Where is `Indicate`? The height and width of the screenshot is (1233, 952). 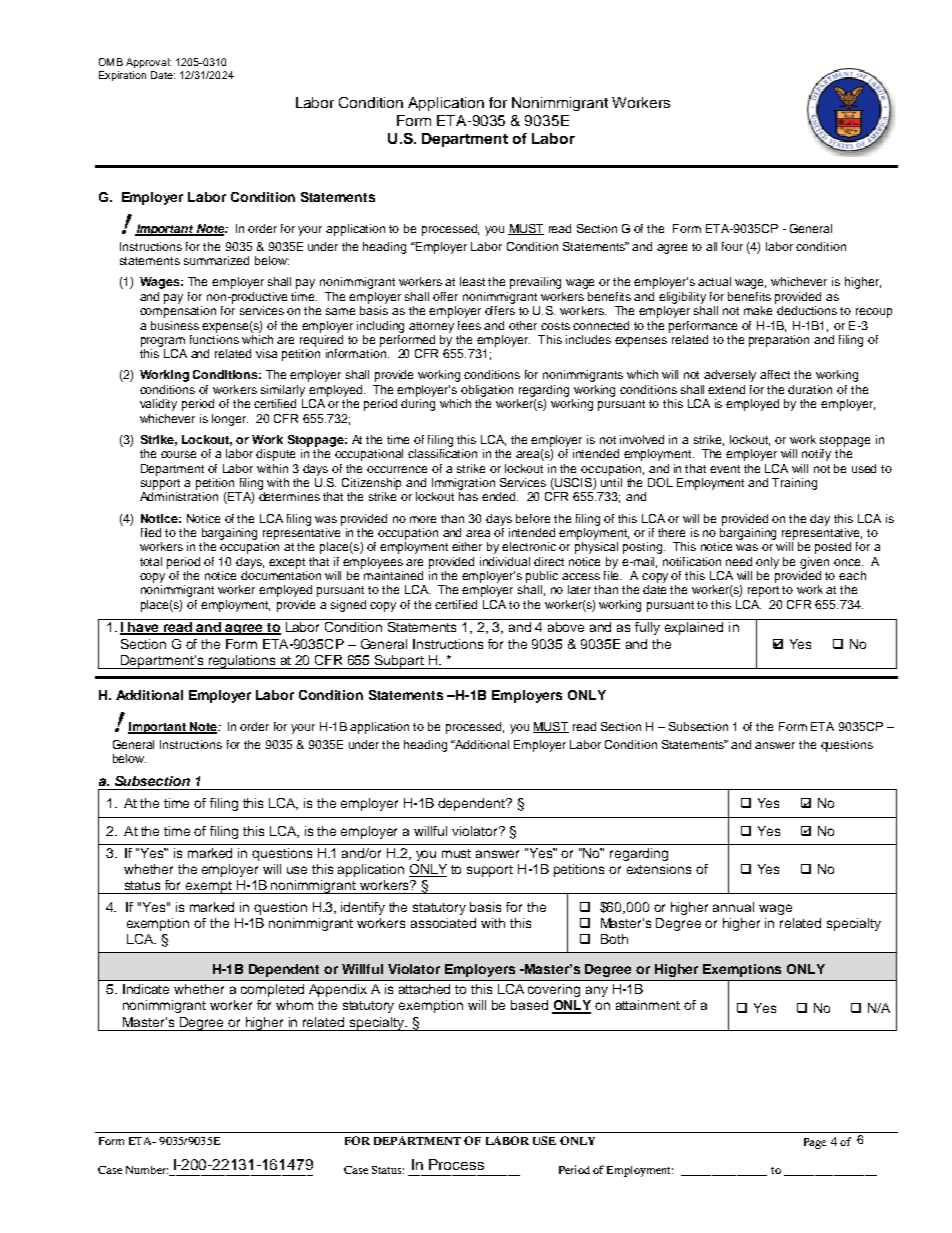 Indicate is located at coordinates (146, 989).
